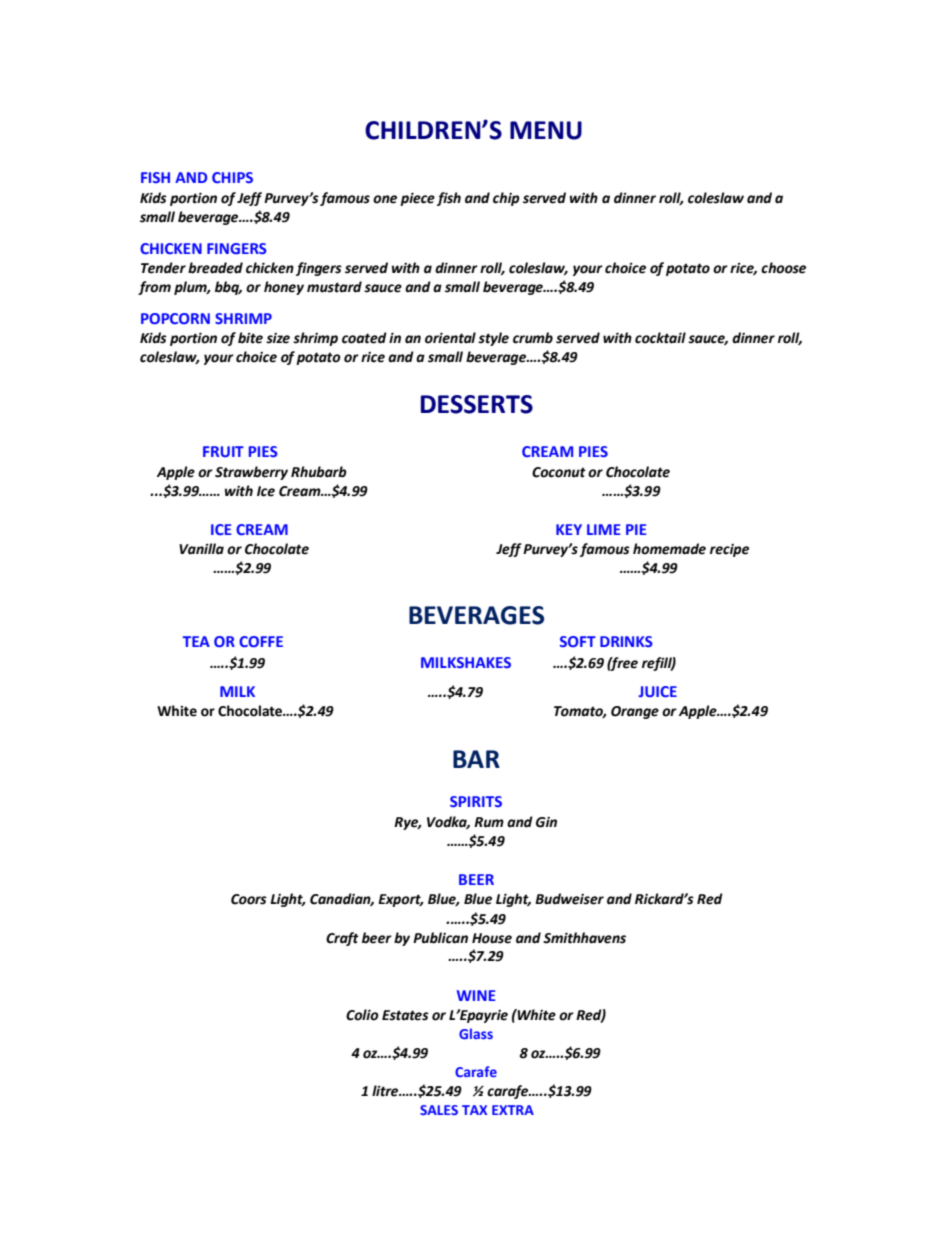 The image size is (952, 1233). I want to click on breaded, so click(215, 268).
